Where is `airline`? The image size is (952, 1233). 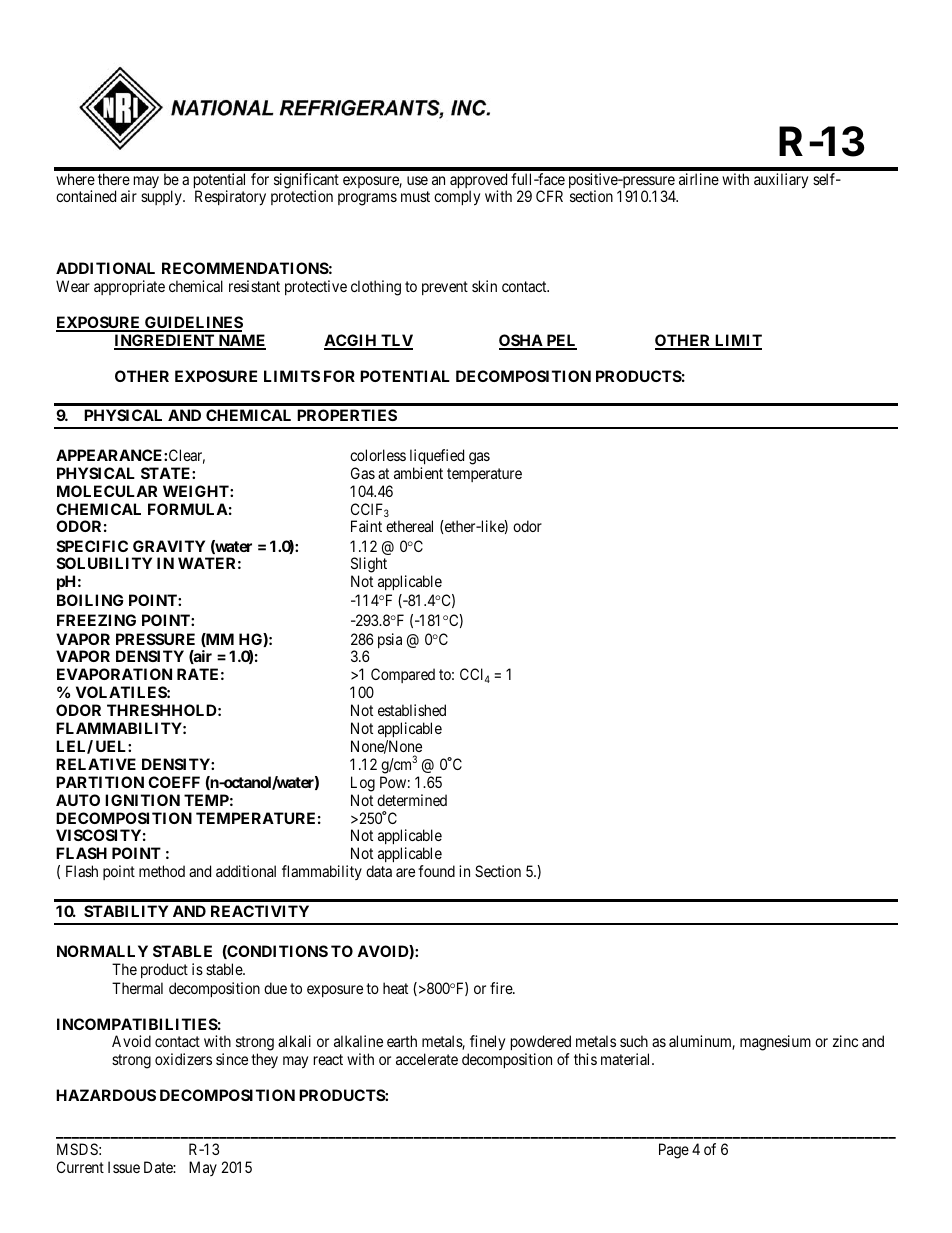
airline is located at coordinates (699, 179).
